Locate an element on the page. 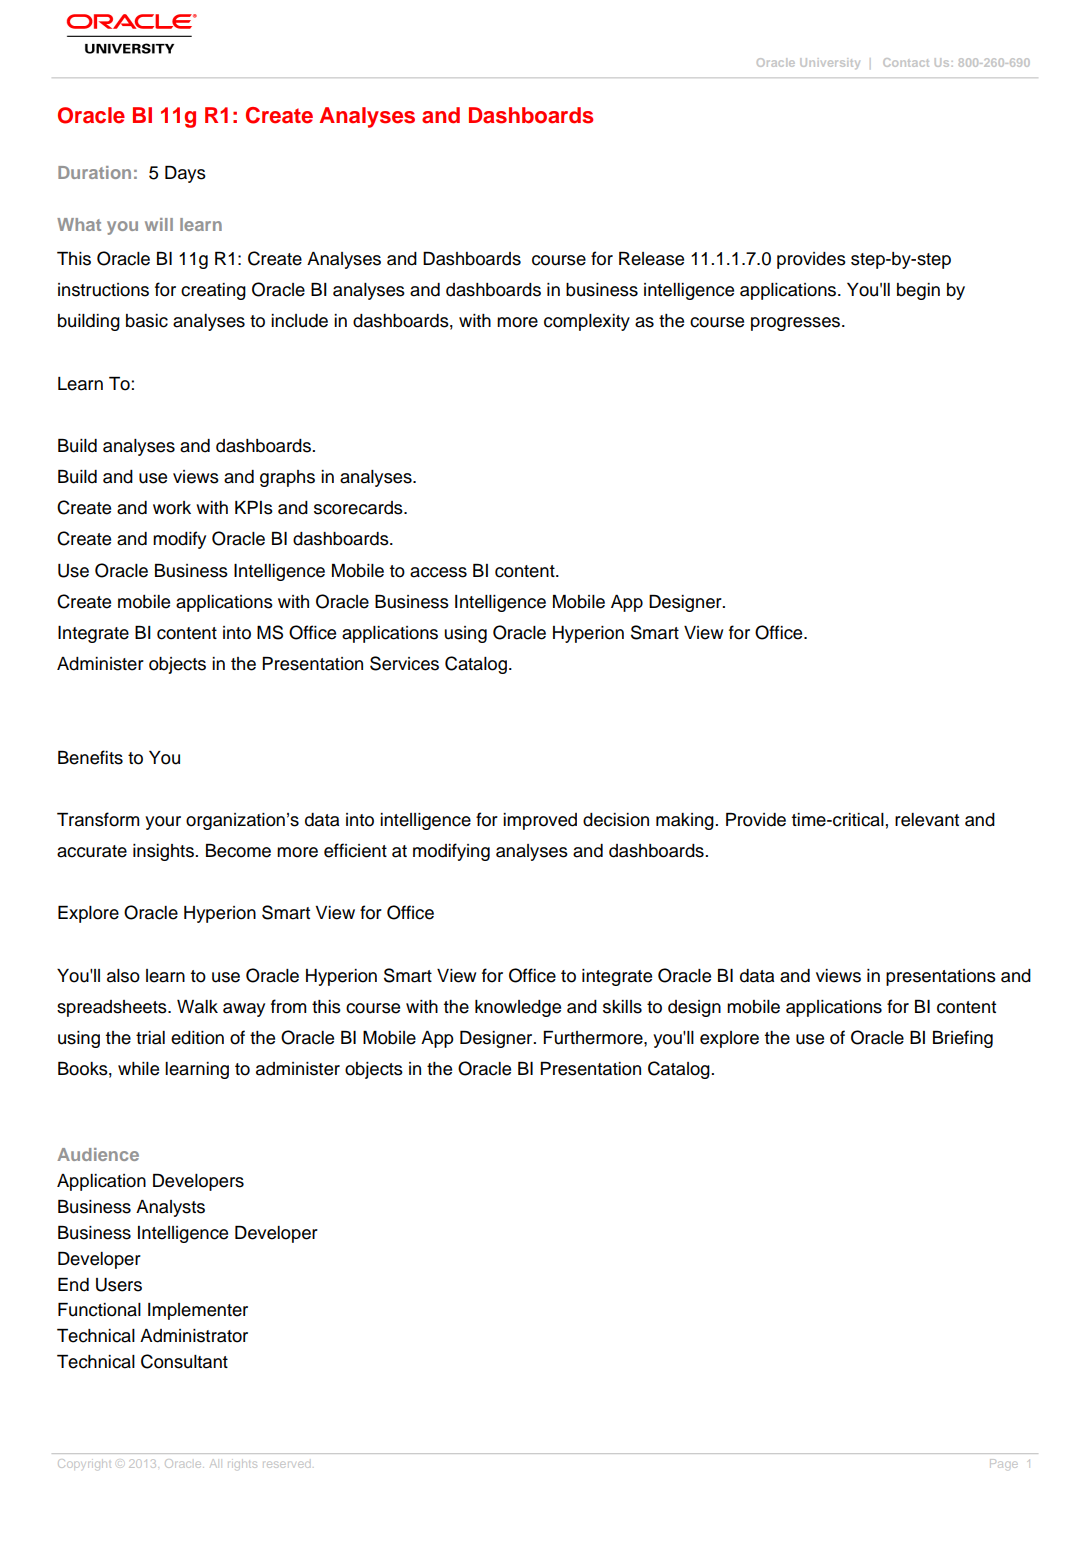  rights is located at coordinates (242, 1464).
